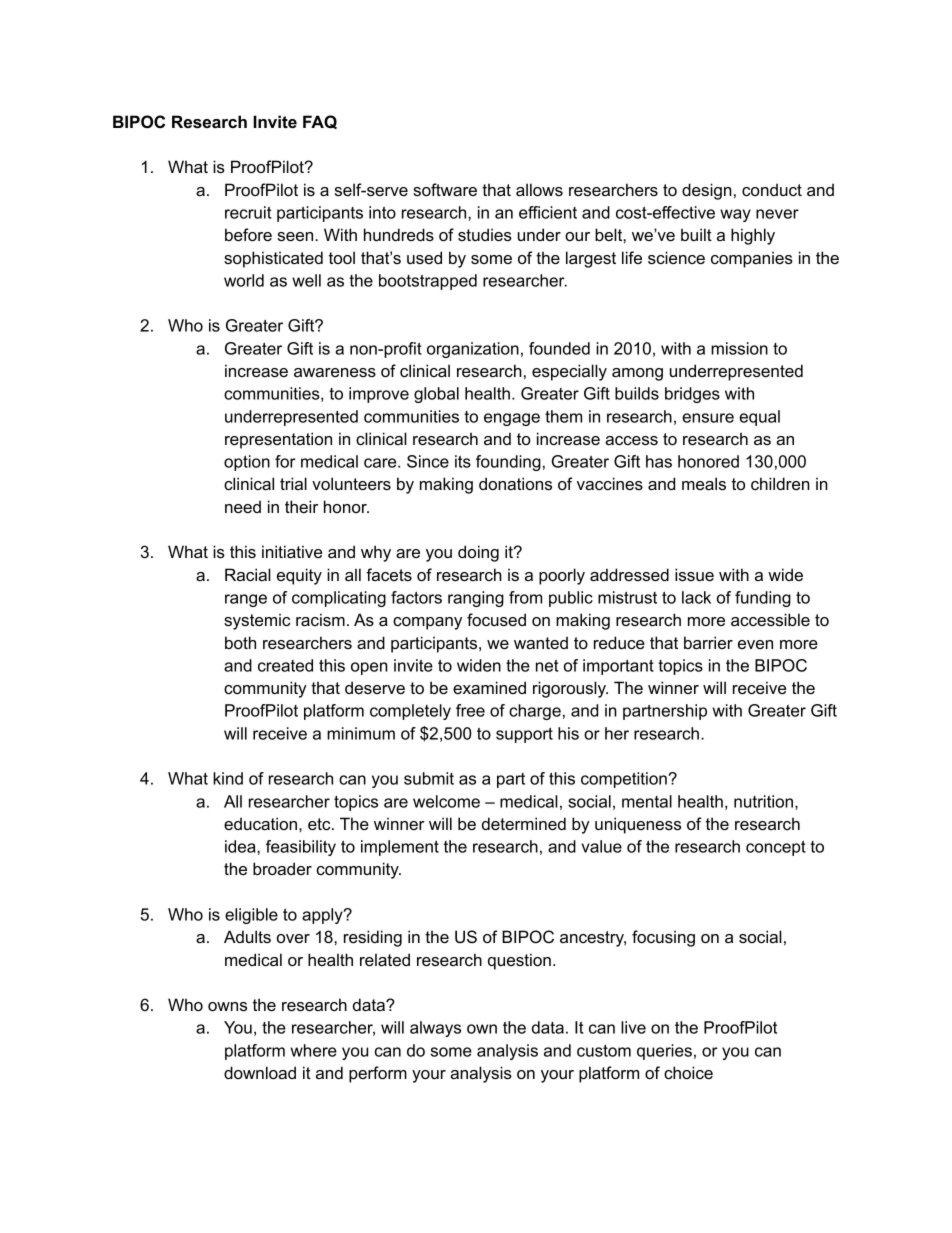 This image has width=952, height=1233. Describe the element at coordinates (314, 1050) in the image. I see `where` at that location.
